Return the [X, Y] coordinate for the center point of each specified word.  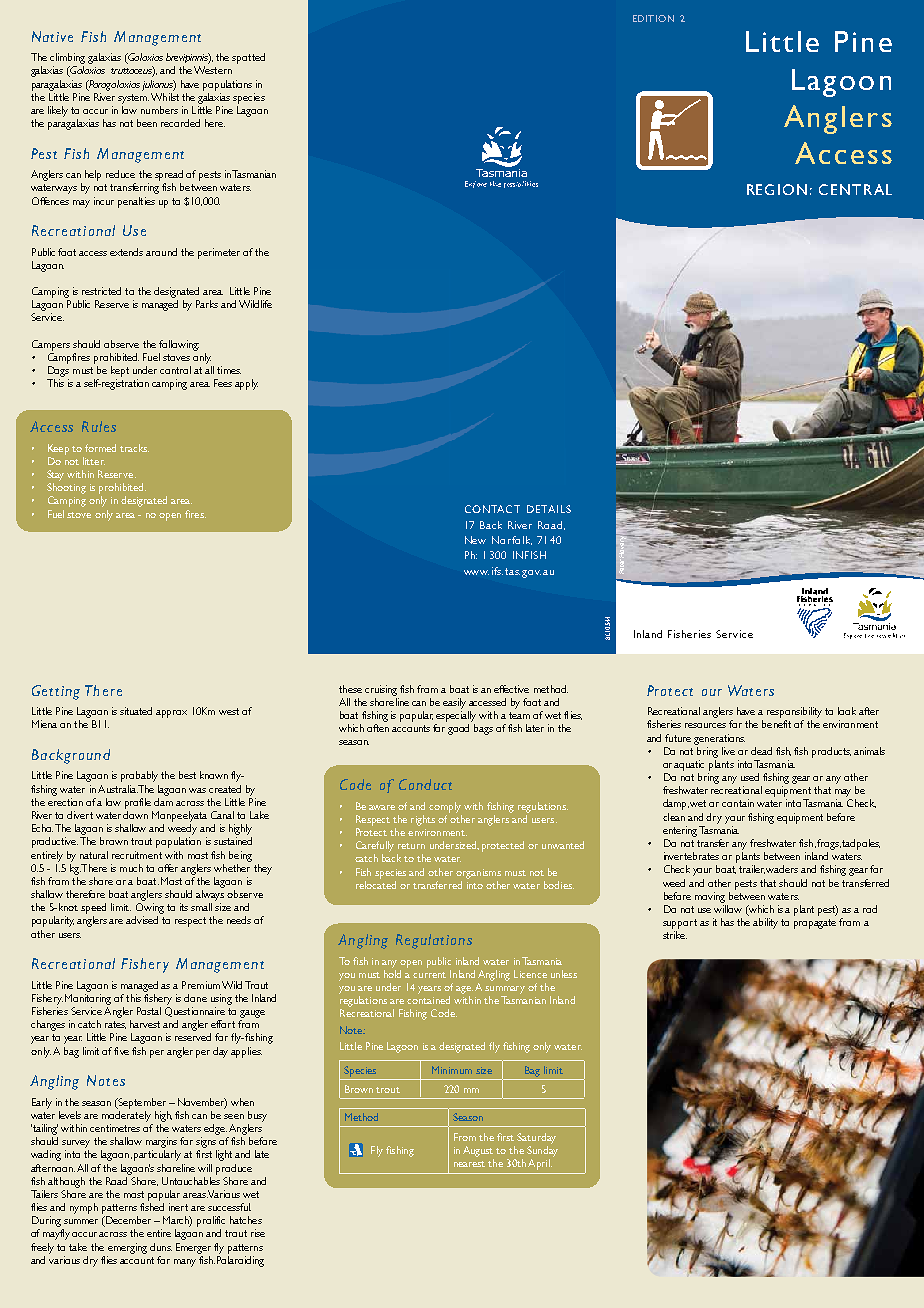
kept [120, 371]
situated [136, 711]
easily [454, 703]
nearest [469, 1164]
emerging [127, 1248]
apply [246, 384]
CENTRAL [855, 189]
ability [765, 923]
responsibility [794, 712]
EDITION [653, 18]
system [133, 99]
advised [142, 920]
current [429, 975]
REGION [777, 189]
